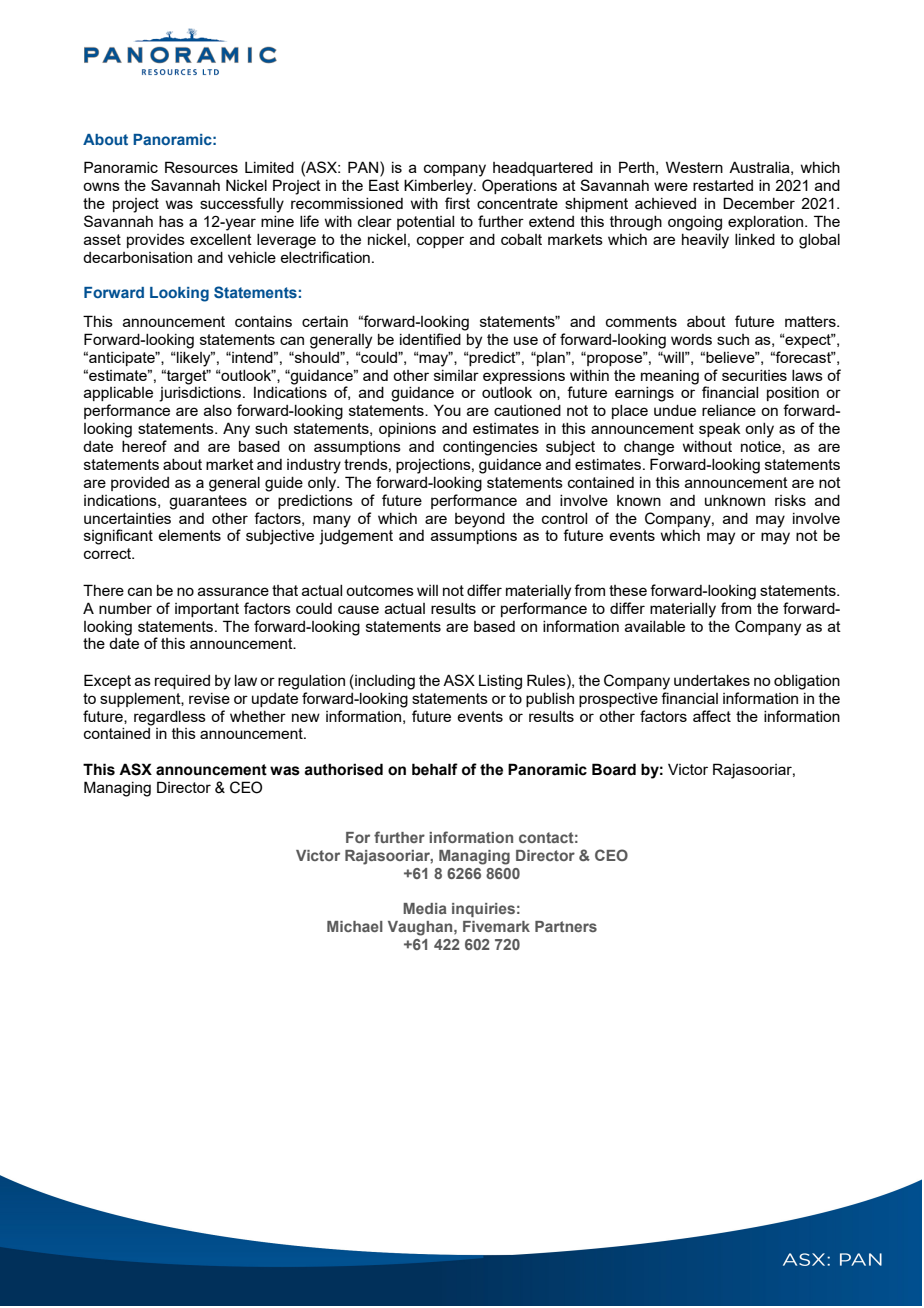 This screenshot has width=924, height=1308. Describe the element at coordinates (170, 718) in the screenshot. I see `regardless` at that location.
